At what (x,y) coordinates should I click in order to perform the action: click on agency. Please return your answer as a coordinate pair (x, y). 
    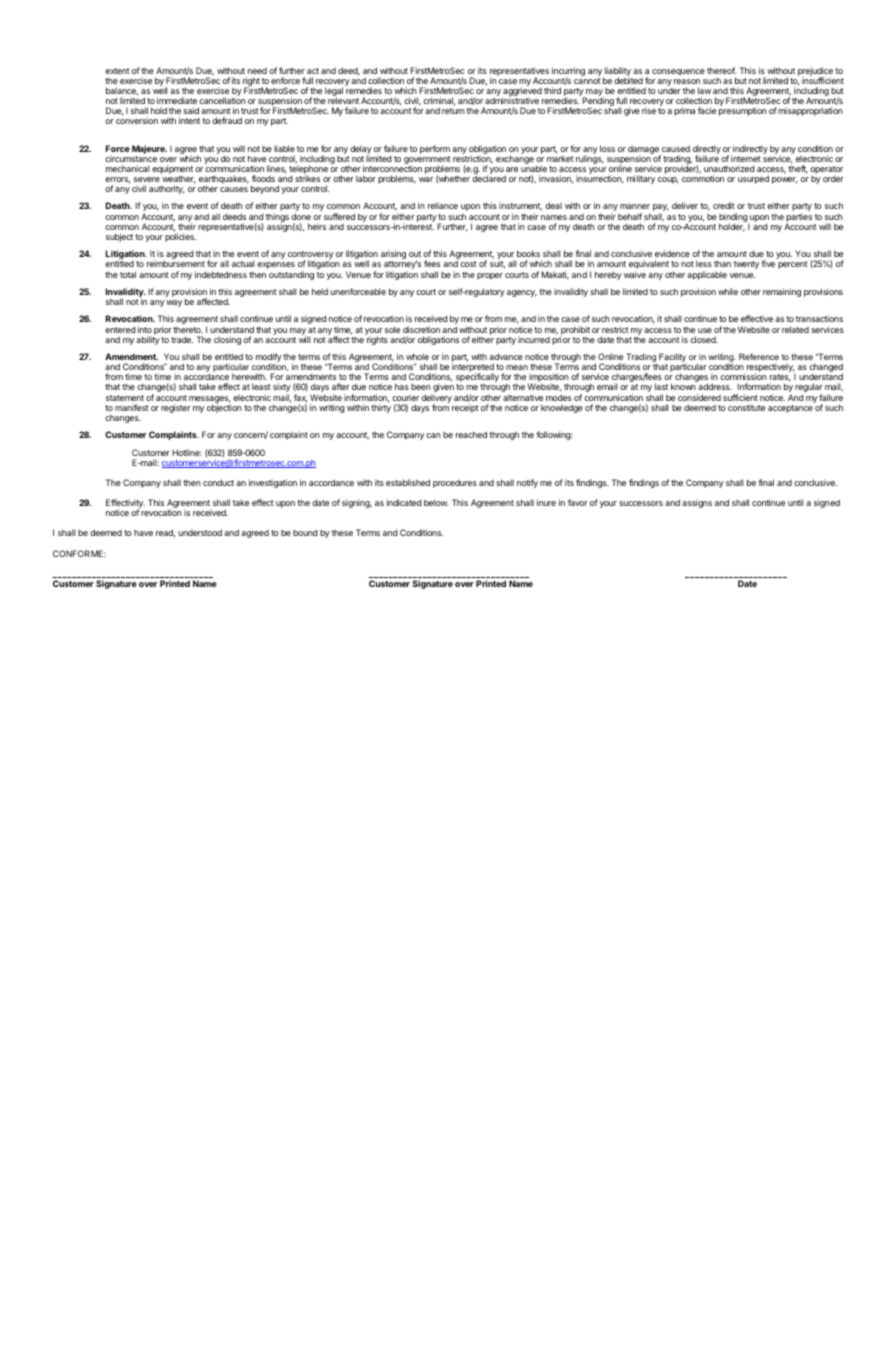
    Looking at the image, I should click on (522, 293).
